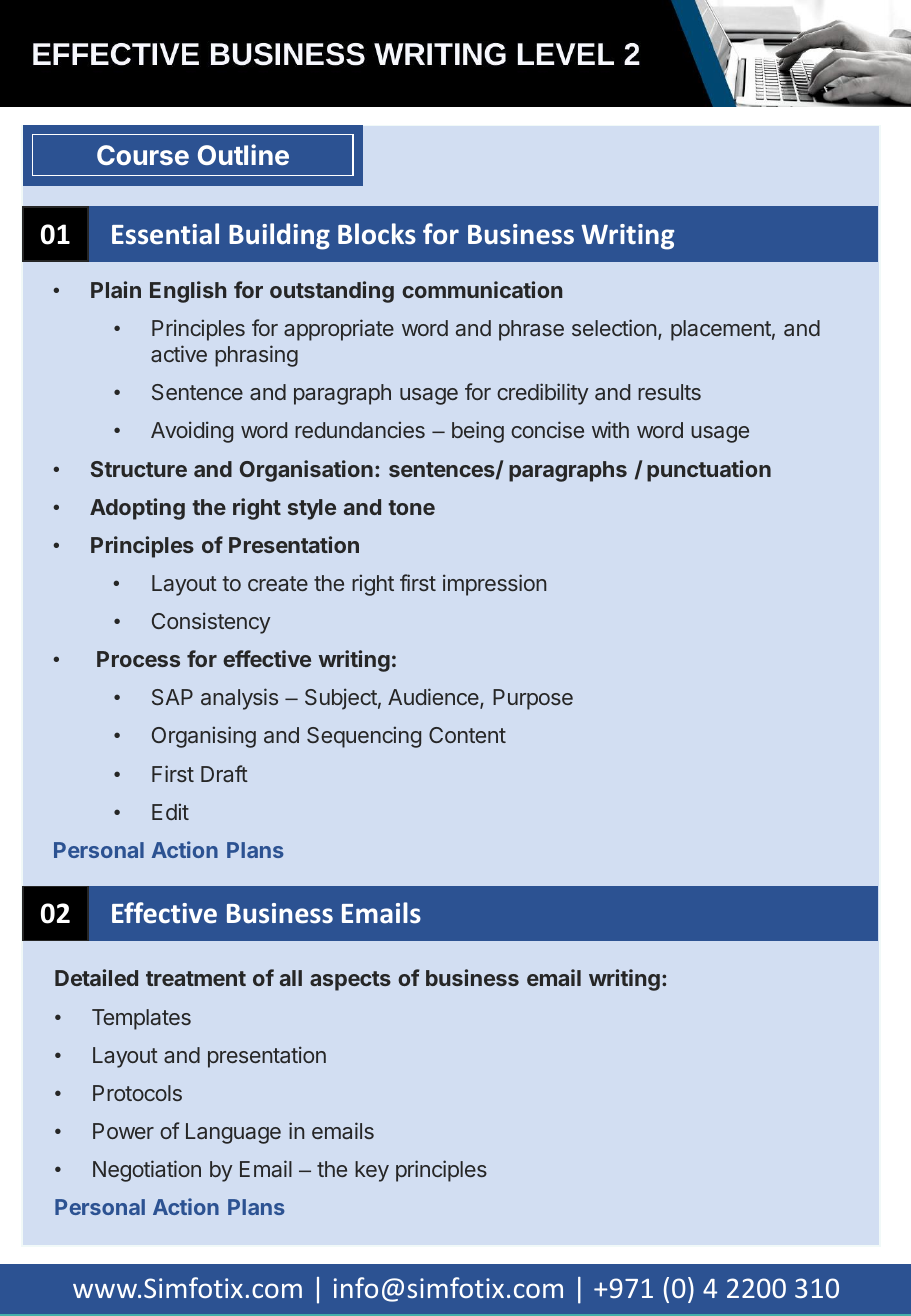 Image resolution: width=911 pixels, height=1316 pixels. What do you see at coordinates (411, 507) in the screenshot?
I see `tone` at bounding box center [411, 507].
